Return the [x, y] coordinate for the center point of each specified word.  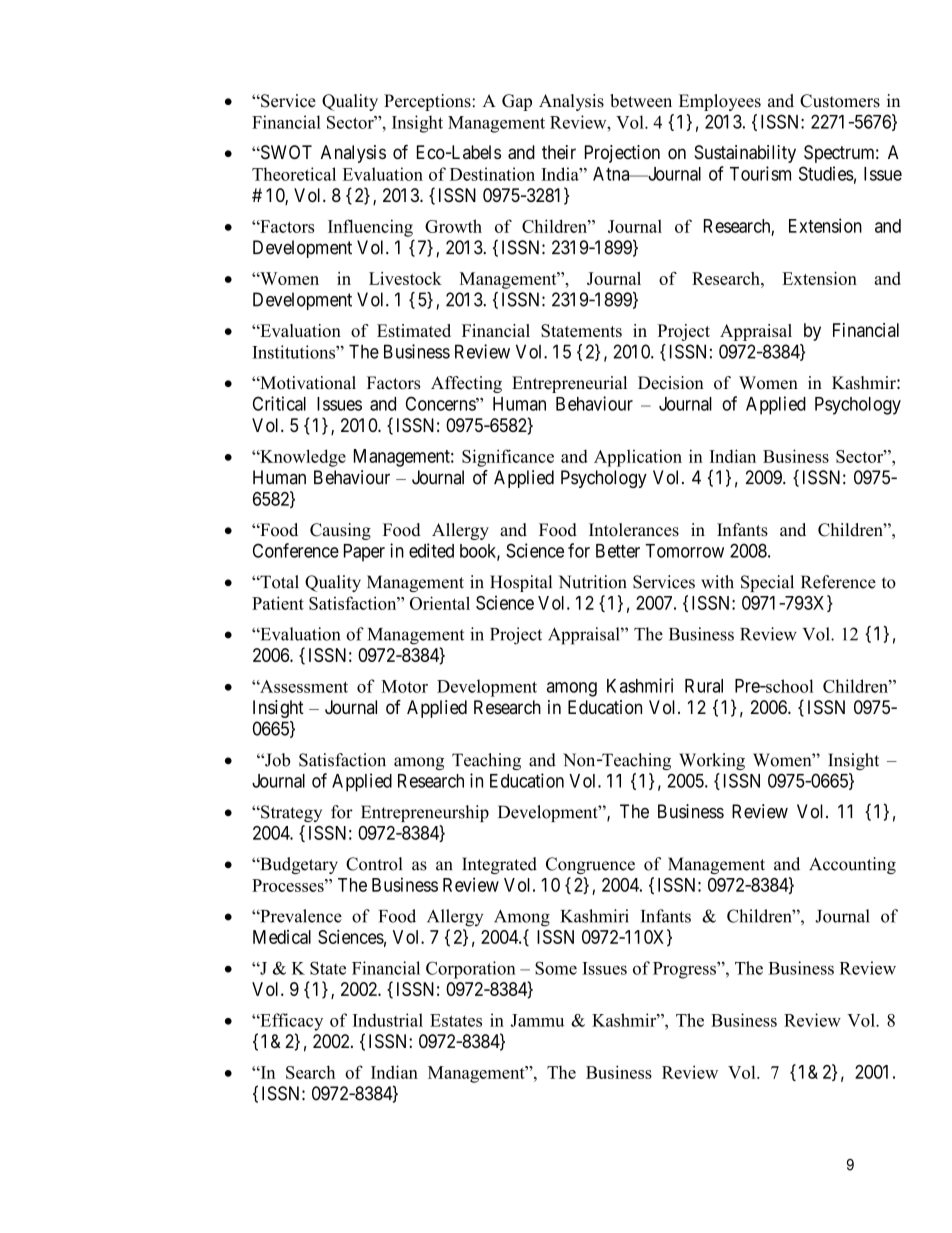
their [559, 152]
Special [767, 583]
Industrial [388, 1020]
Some [556, 968]
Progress [685, 970]
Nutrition [593, 582]
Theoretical [294, 174]
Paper [364, 553]
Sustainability [745, 154]
